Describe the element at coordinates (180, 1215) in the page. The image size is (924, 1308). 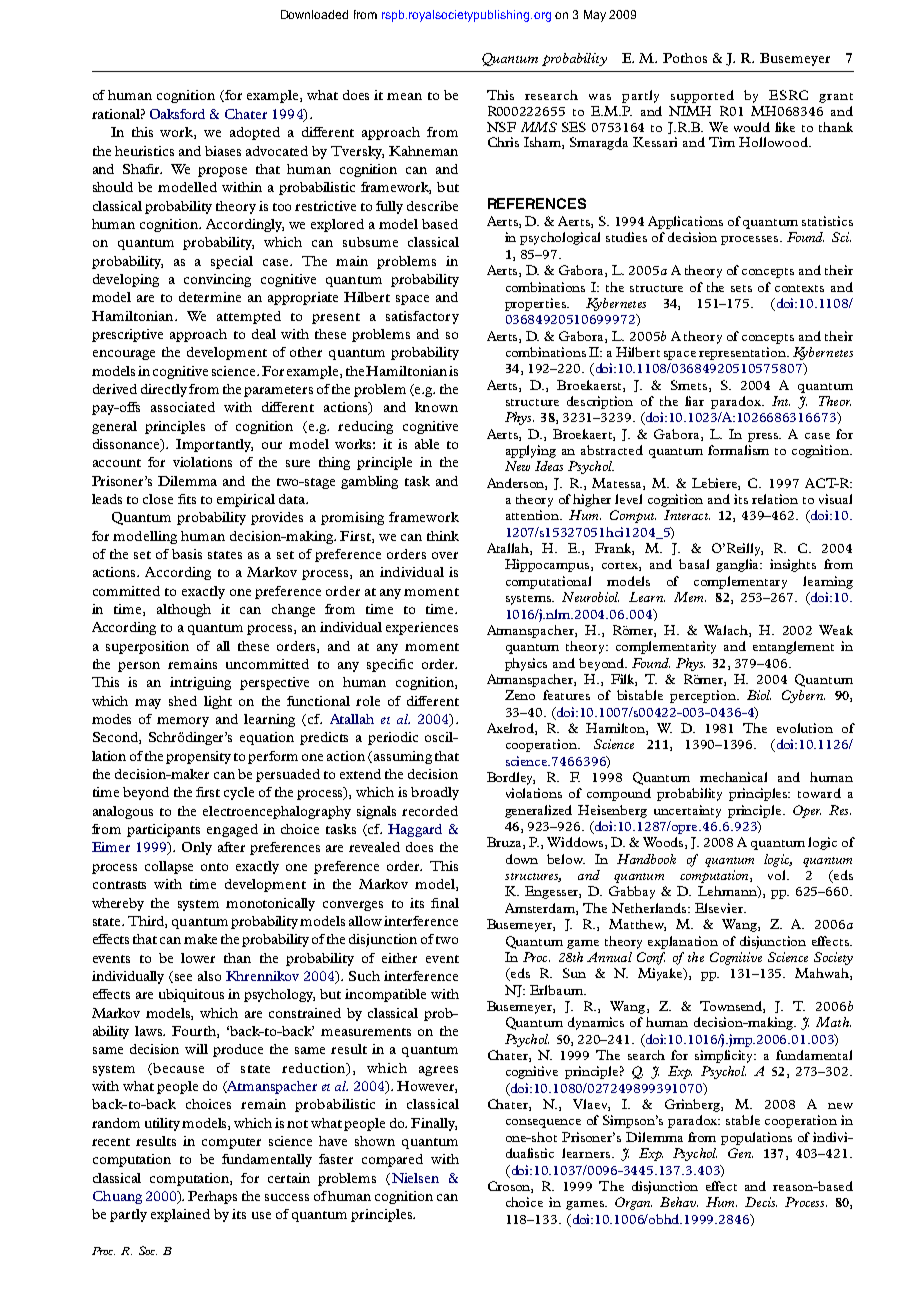
I see `explained` at that location.
